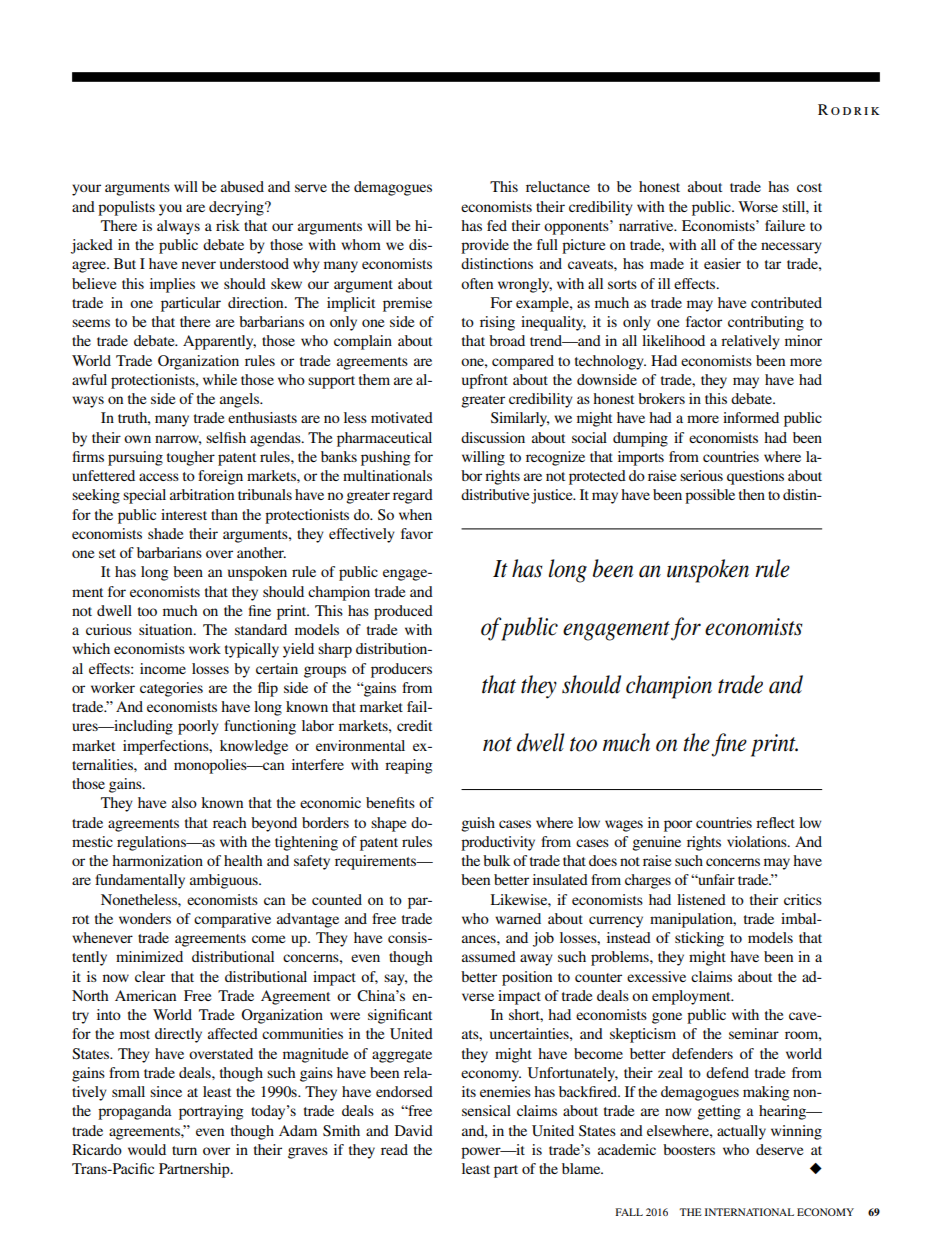 The width and height of the document is (952, 1256). What do you see at coordinates (171, 689) in the document?
I see `categories` at bounding box center [171, 689].
